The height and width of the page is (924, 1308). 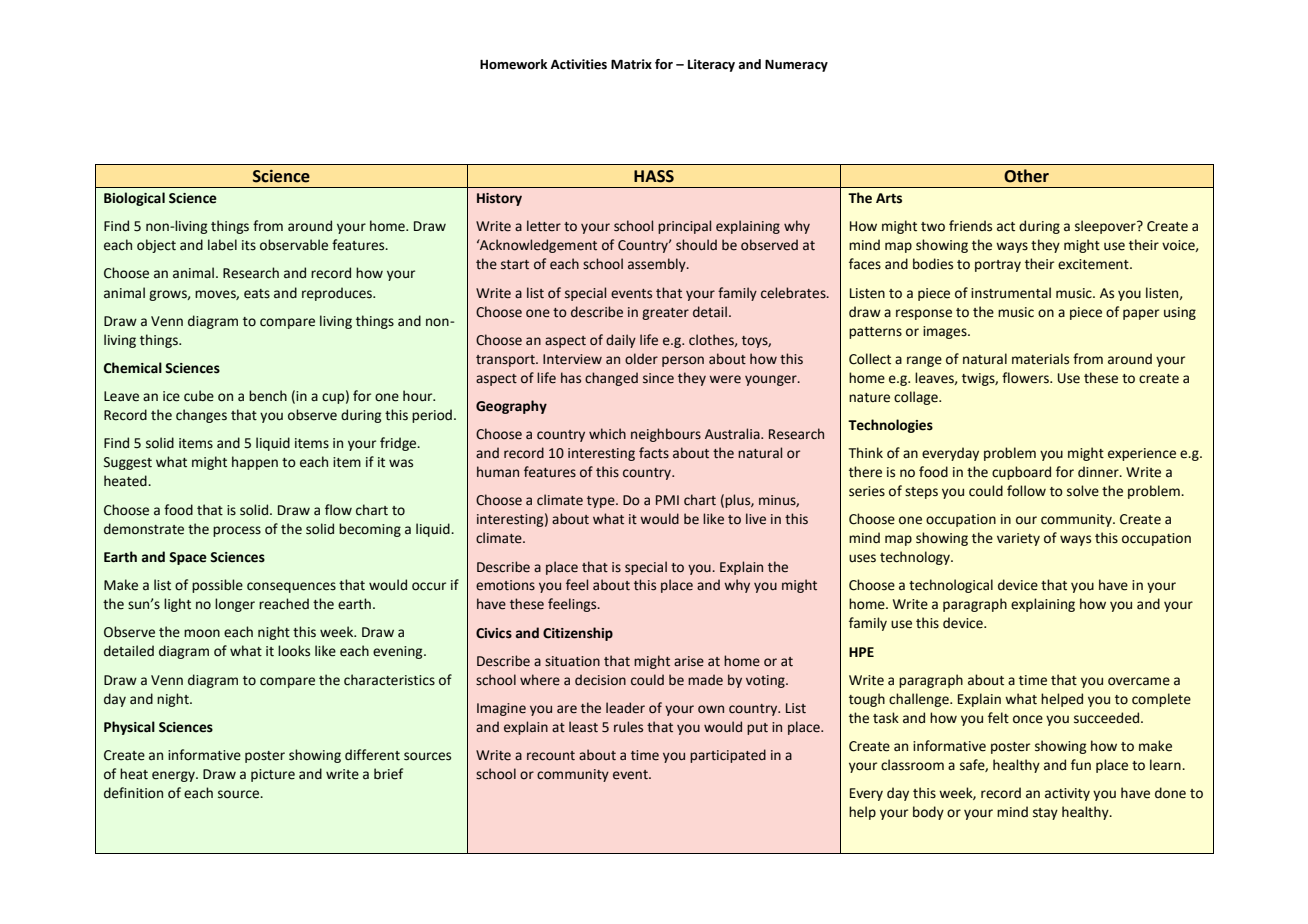 What do you see at coordinates (666, 435) in the page?
I see `neighbours` at bounding box center [666, 435].
